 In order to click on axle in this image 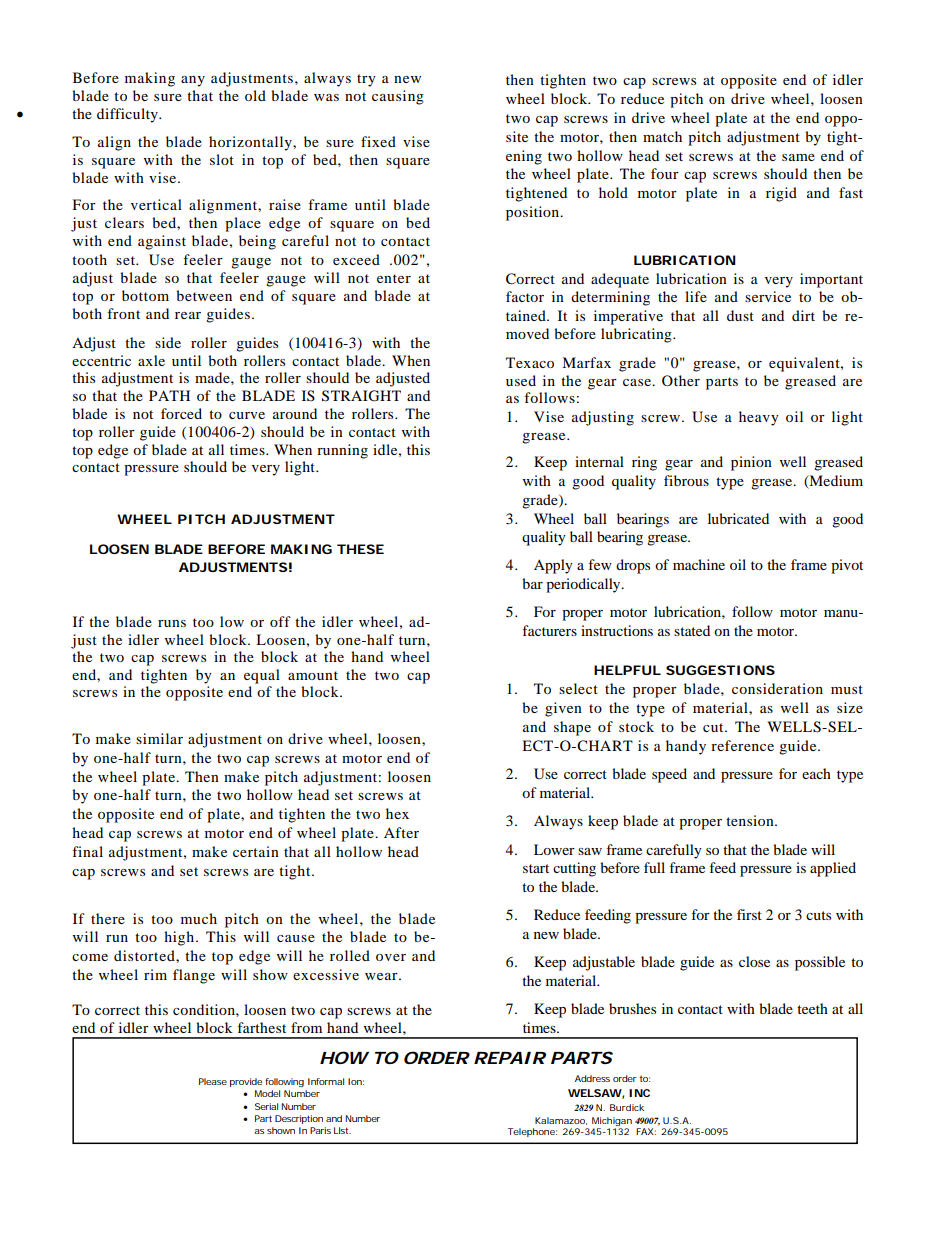, I will do `click(151, 360)`.
